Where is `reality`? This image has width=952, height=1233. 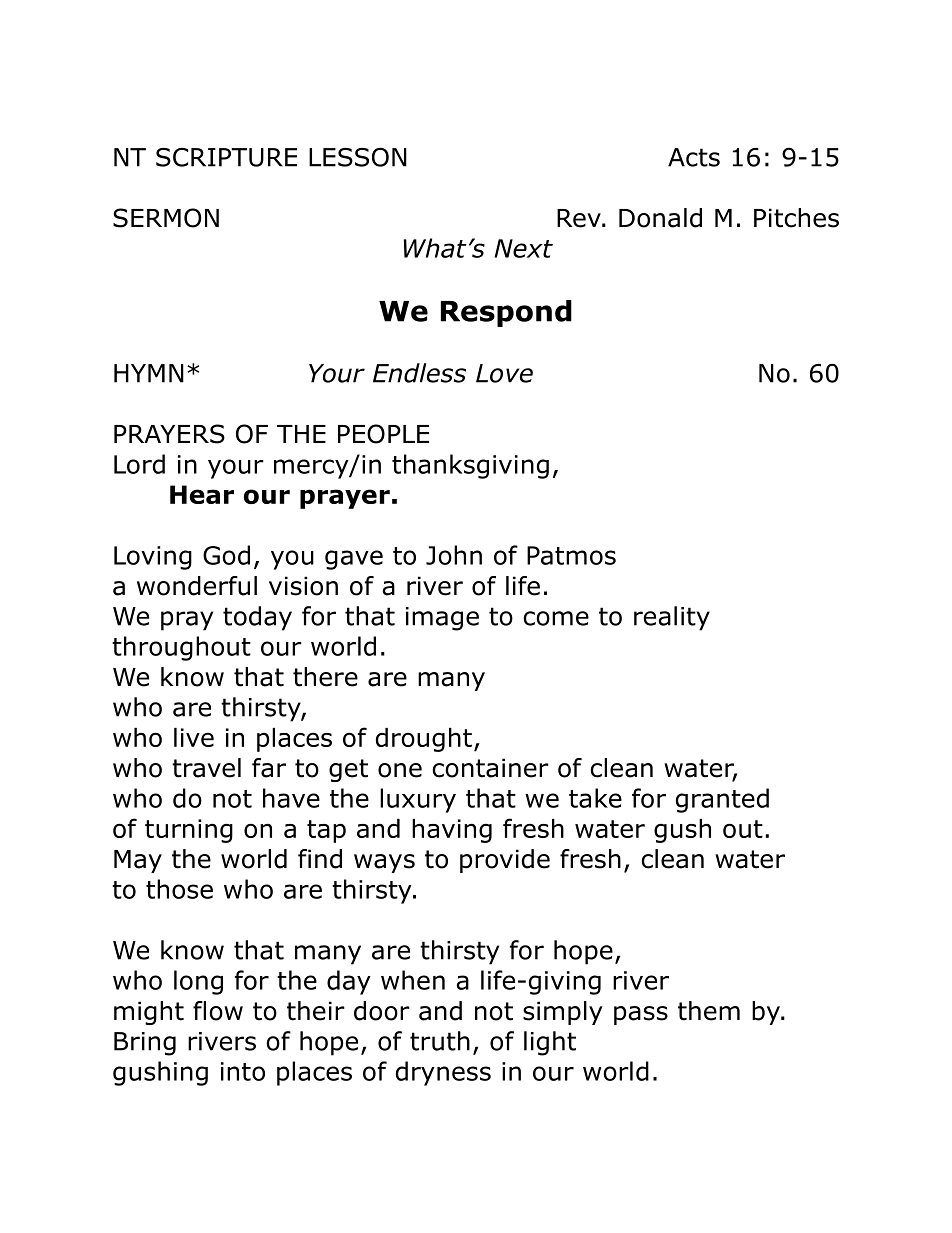 reality is located at coordinates (672, 618).
